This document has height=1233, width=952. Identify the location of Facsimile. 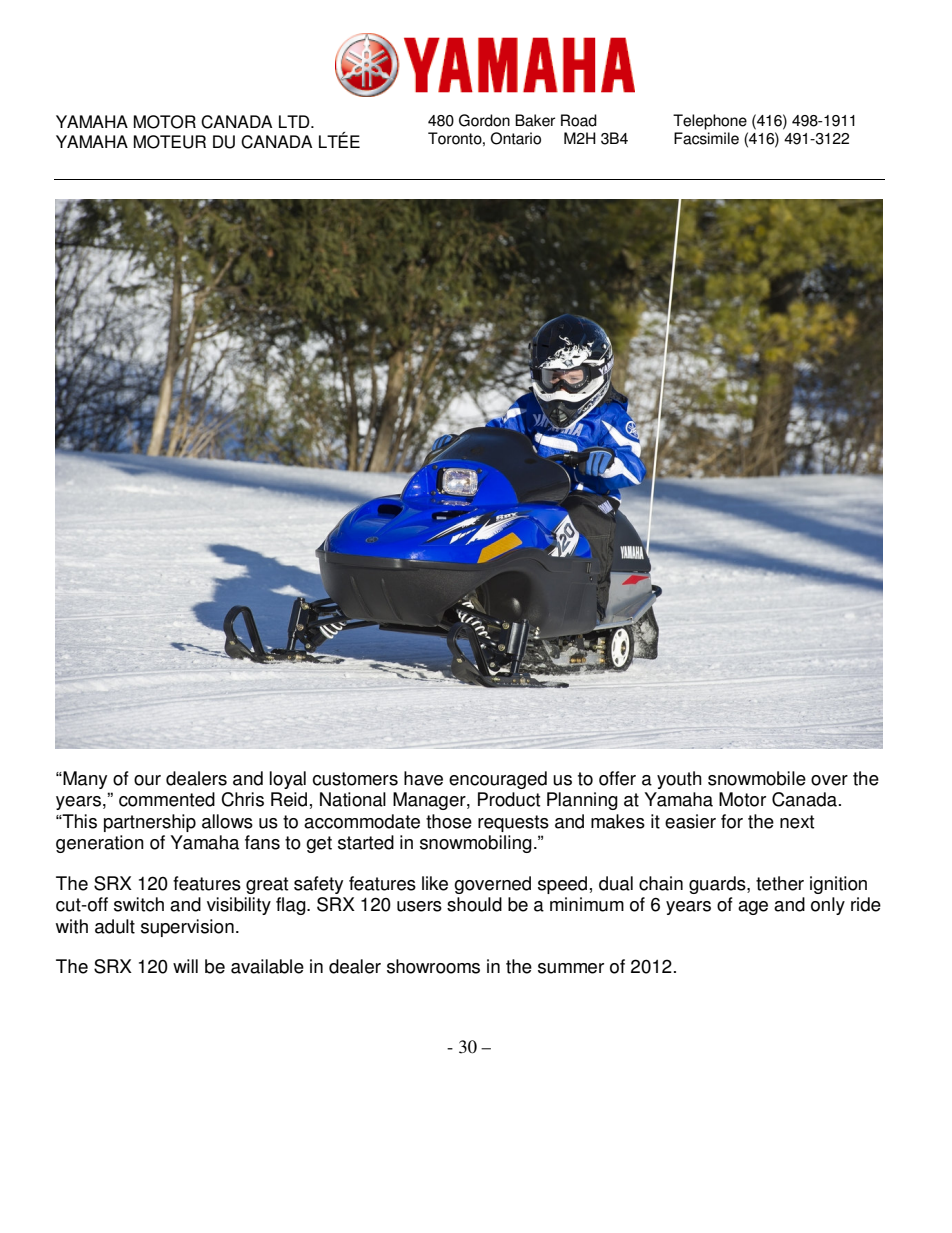
(706, 138).
